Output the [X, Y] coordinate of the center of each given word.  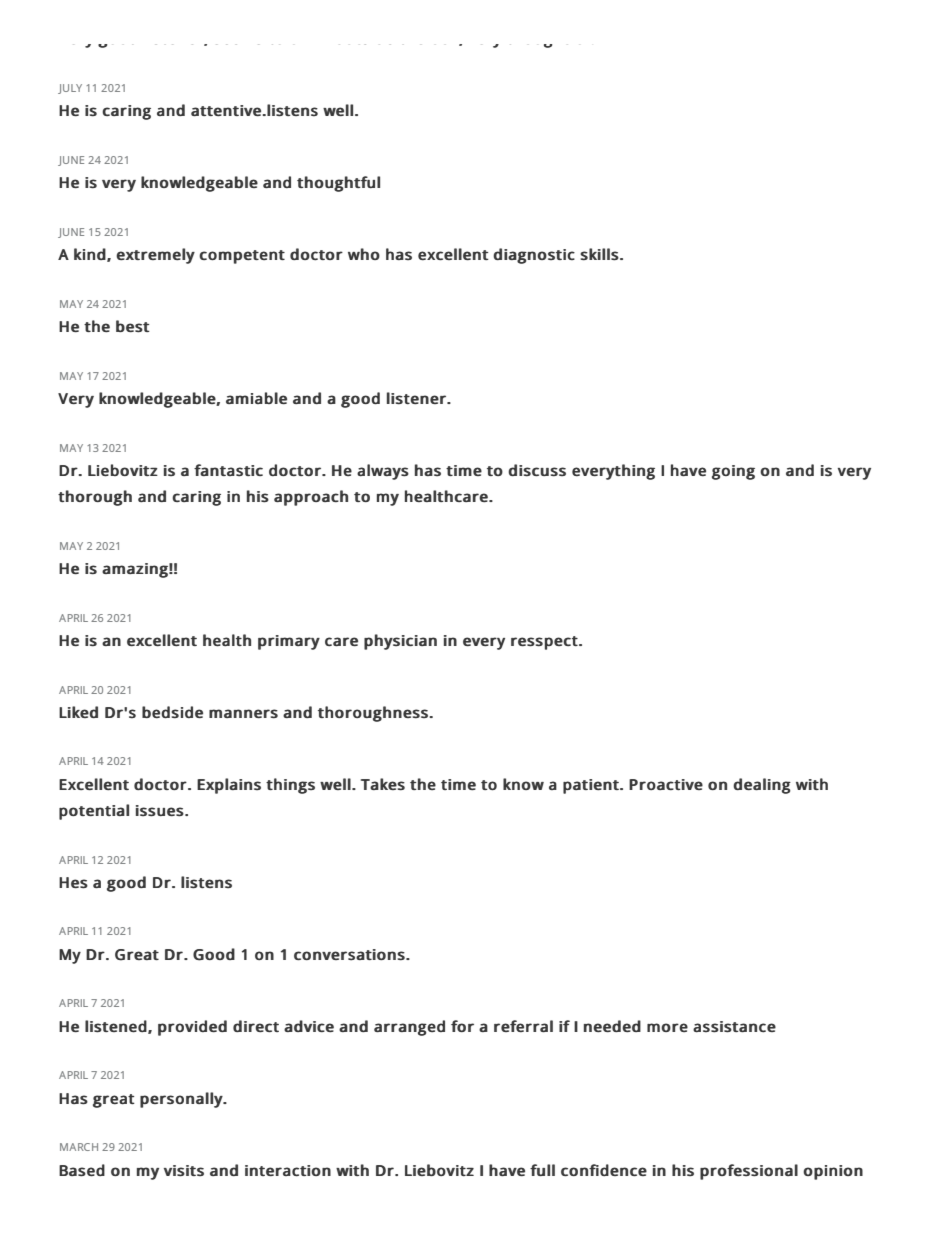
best [133, 326]
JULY [70, 89]
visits [184, 1171]
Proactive [666, 784]
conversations [349, 955]
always [383, 472]
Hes [73, 883]
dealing [762, 786]
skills [599, 254]
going [733, 472]
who [364, 254]
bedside [172, 712]
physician [400, 642]
